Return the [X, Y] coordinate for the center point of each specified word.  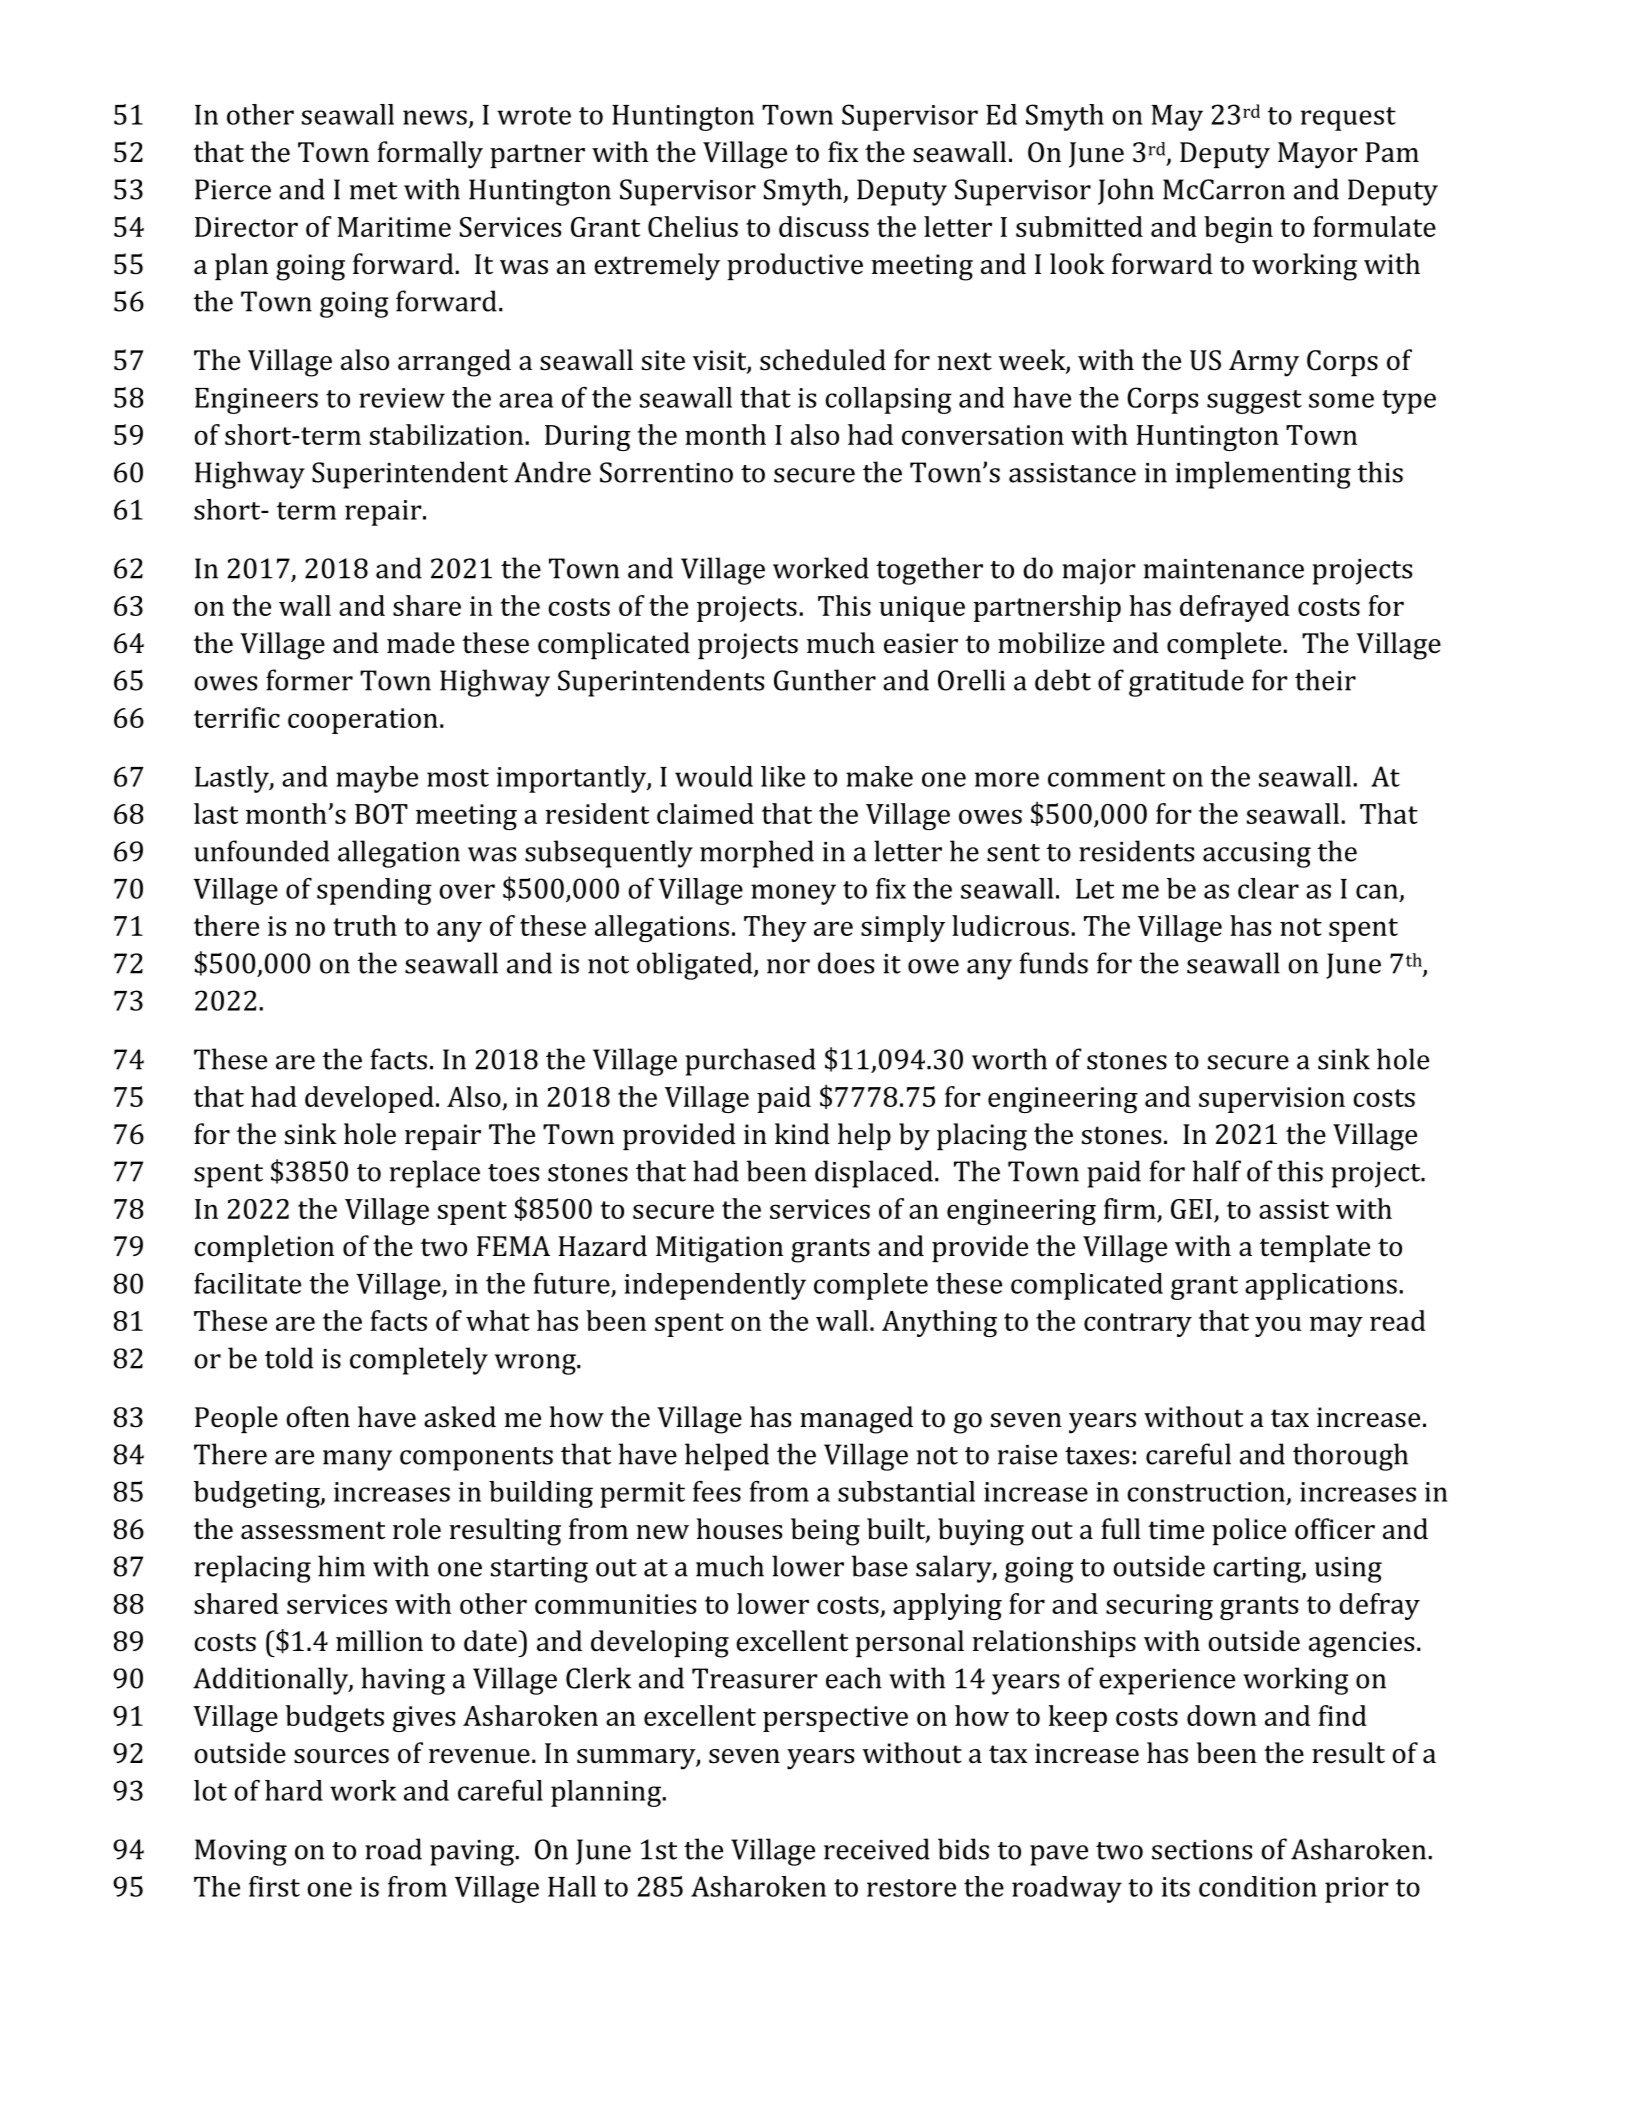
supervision [1272, 1100]
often [318, 1417]
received [877, 1849]
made [421, 643]
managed [856, 1420]
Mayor [1317, 155]
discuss [824, 226]
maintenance [1224, 569]
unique [922, 609]
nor [788, 966]
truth [365, 925]
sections [1202, 1850]
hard [294, 1790]
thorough [1350, 1457]
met [373, 191]
